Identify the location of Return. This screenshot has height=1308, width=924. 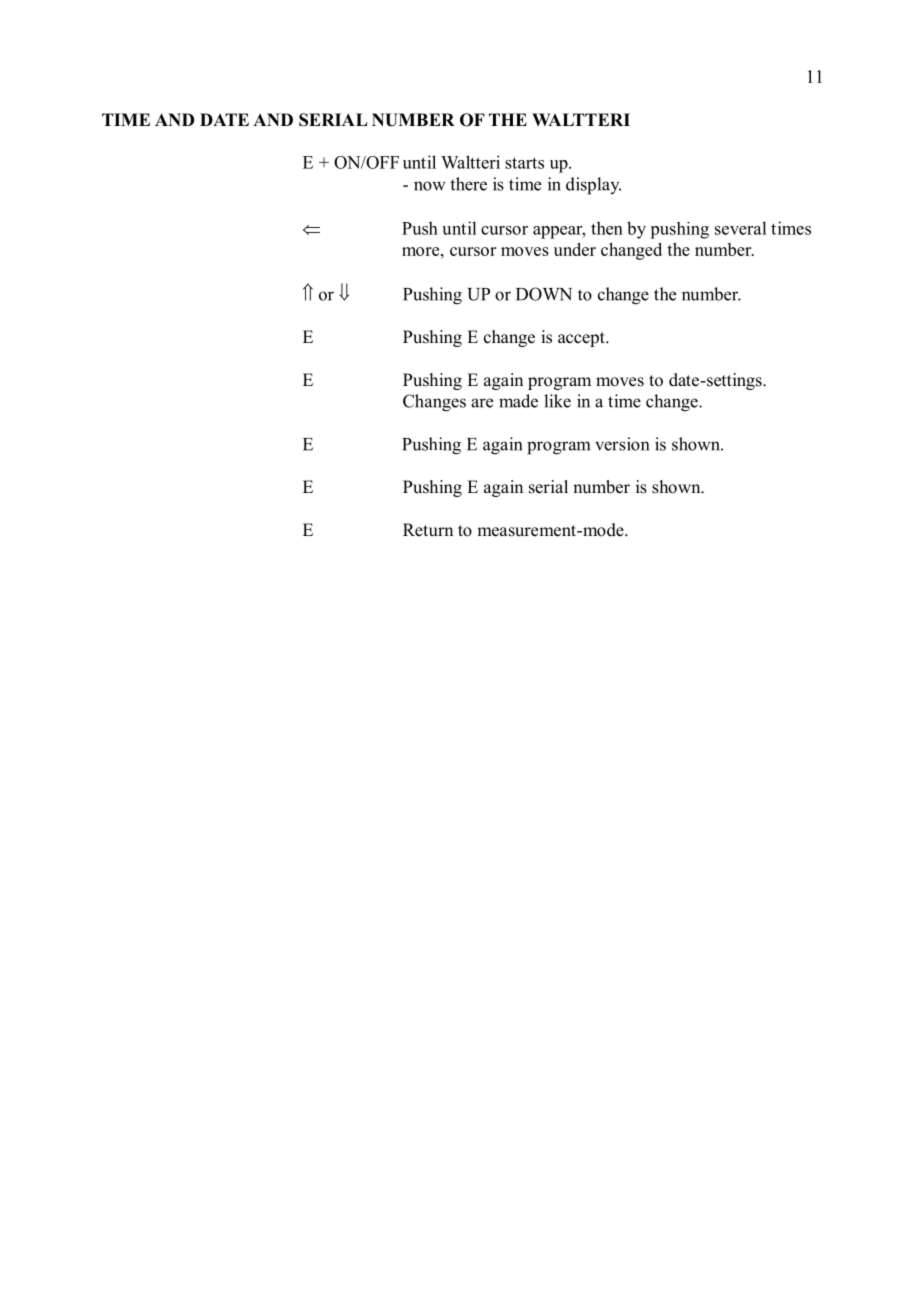
(428, 530).
